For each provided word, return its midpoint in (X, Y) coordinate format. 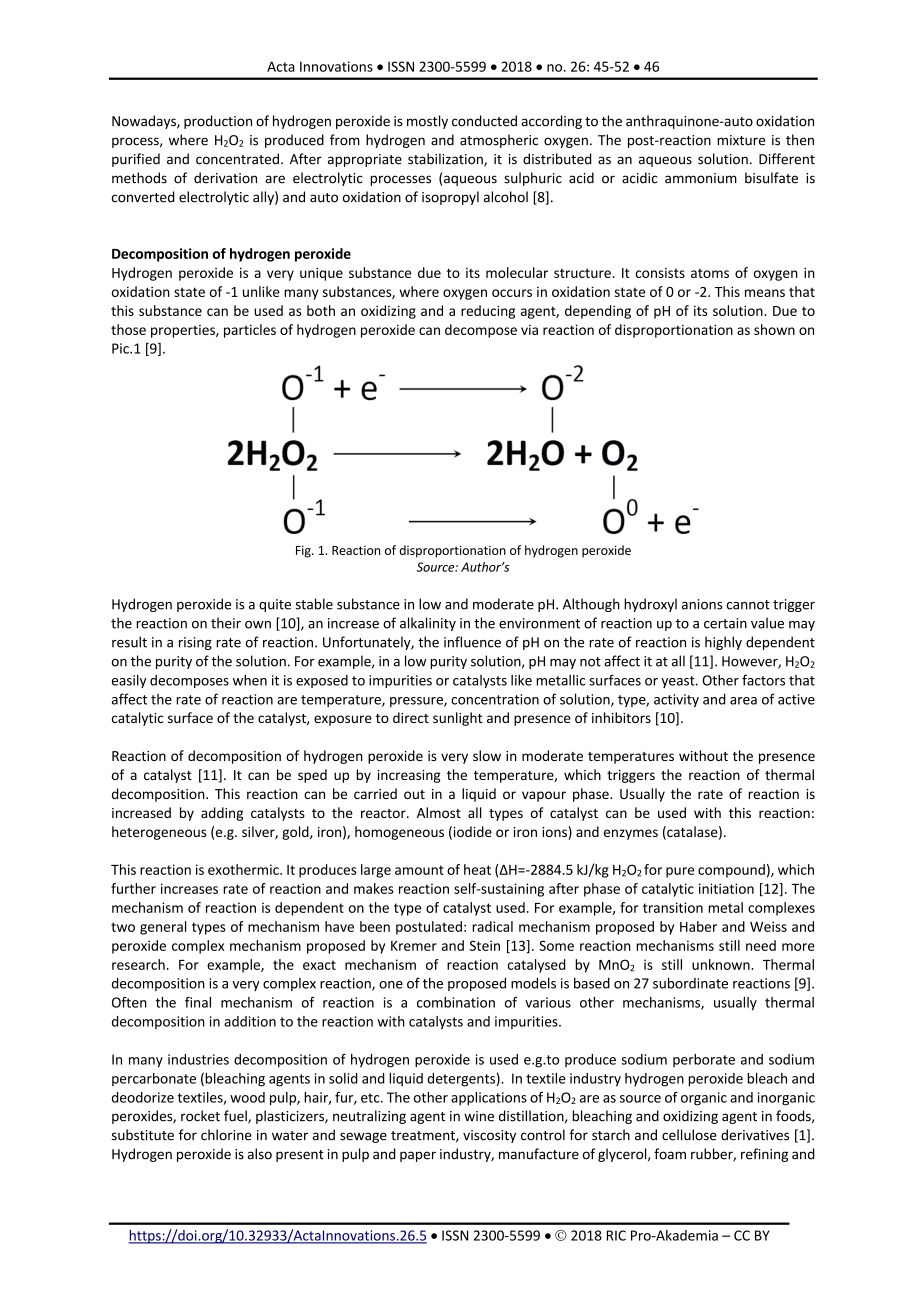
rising (195, 643)
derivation (225, 178)
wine (479, 1116)
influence (472, 642)
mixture (741, 140)
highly (723, 643)
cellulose (689, 1135)
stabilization (446, 160)
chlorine (226, 1135)
